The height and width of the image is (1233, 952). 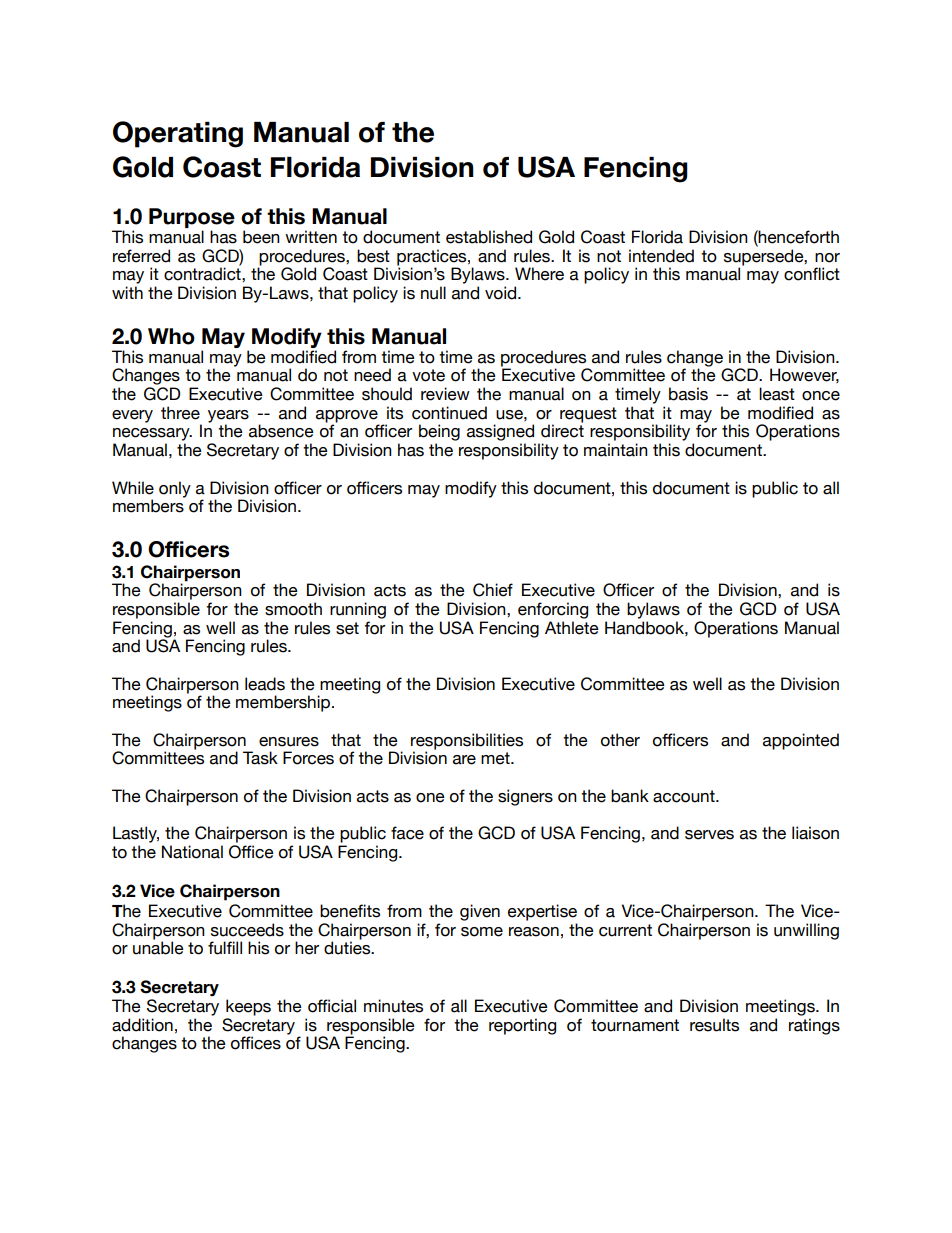 What do you see at coordinates (493, 590) in the image?
I see `Chief` at bounding box center [493, 590].
